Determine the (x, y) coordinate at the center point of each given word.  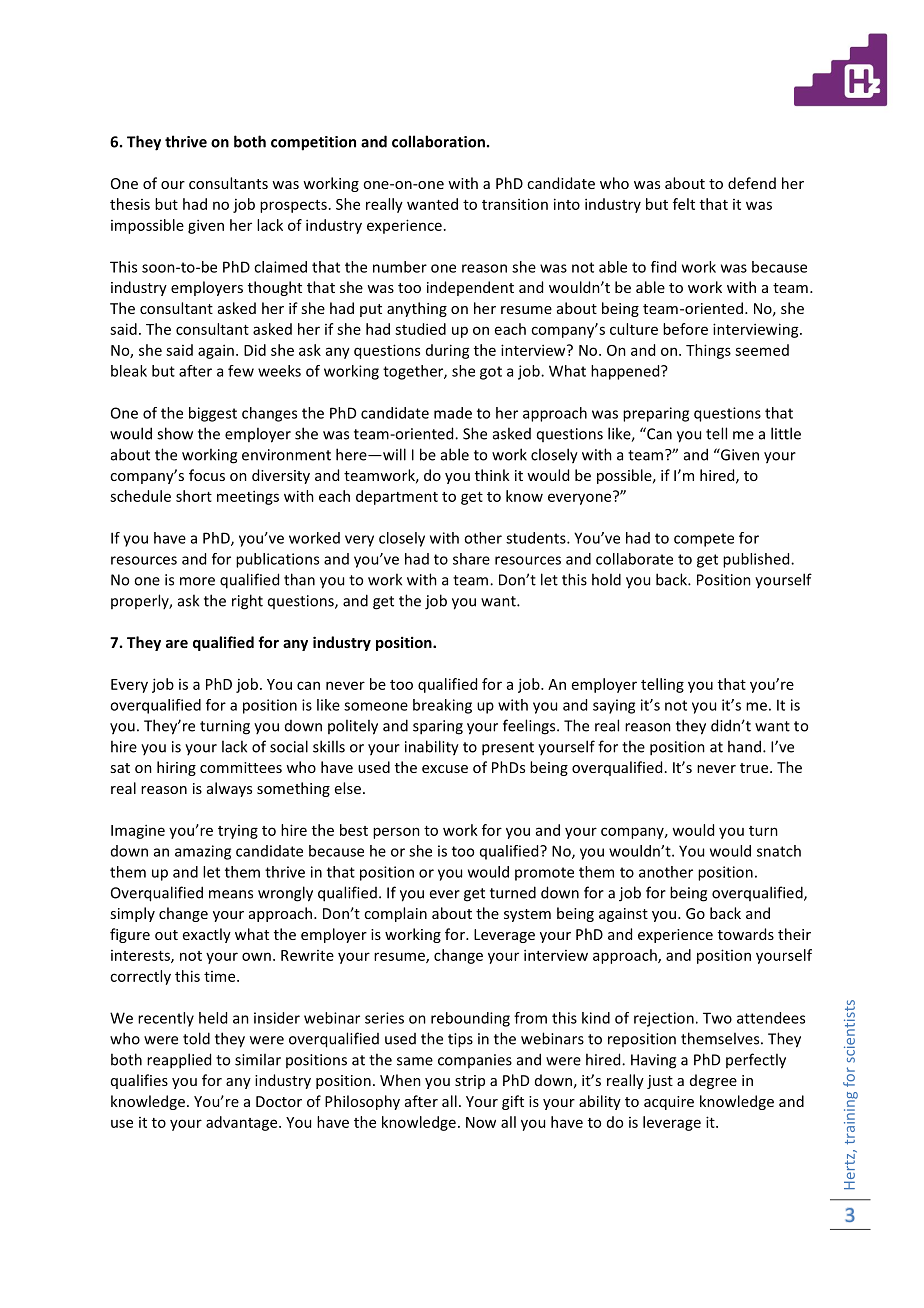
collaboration (438, 141)
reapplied (179, 1061)
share (471, 559)
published (757, 560)
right (247, 602)
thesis (130, 204)
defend (752, 183)
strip (470, 1082)
